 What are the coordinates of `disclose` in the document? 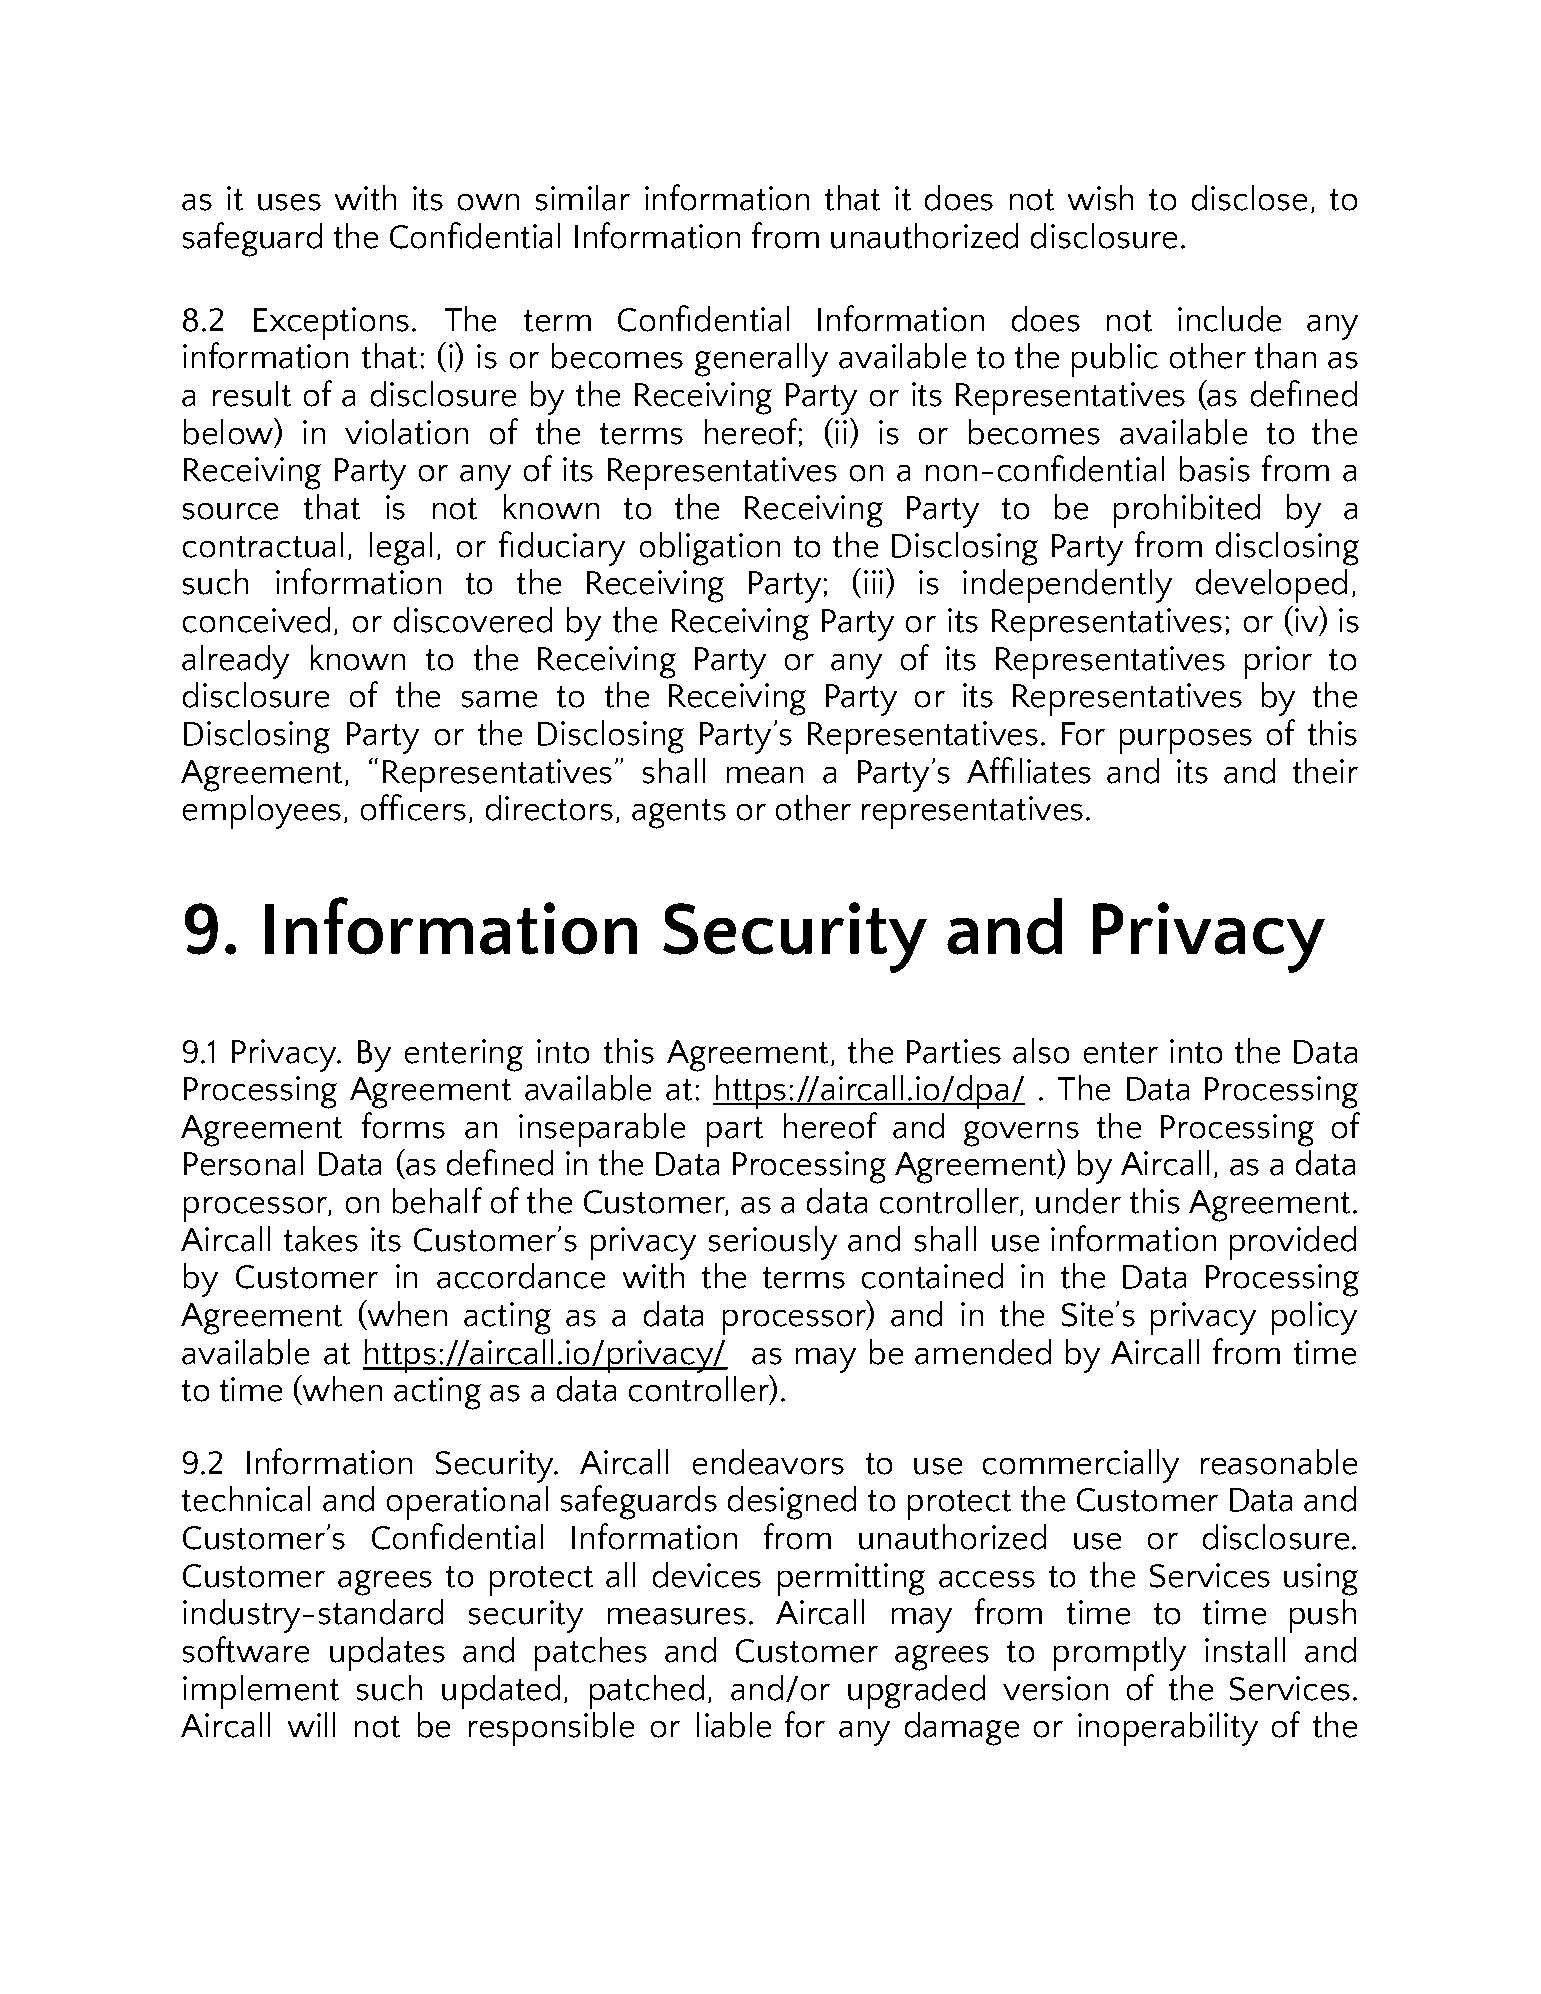 It's located at (1249, 198).
